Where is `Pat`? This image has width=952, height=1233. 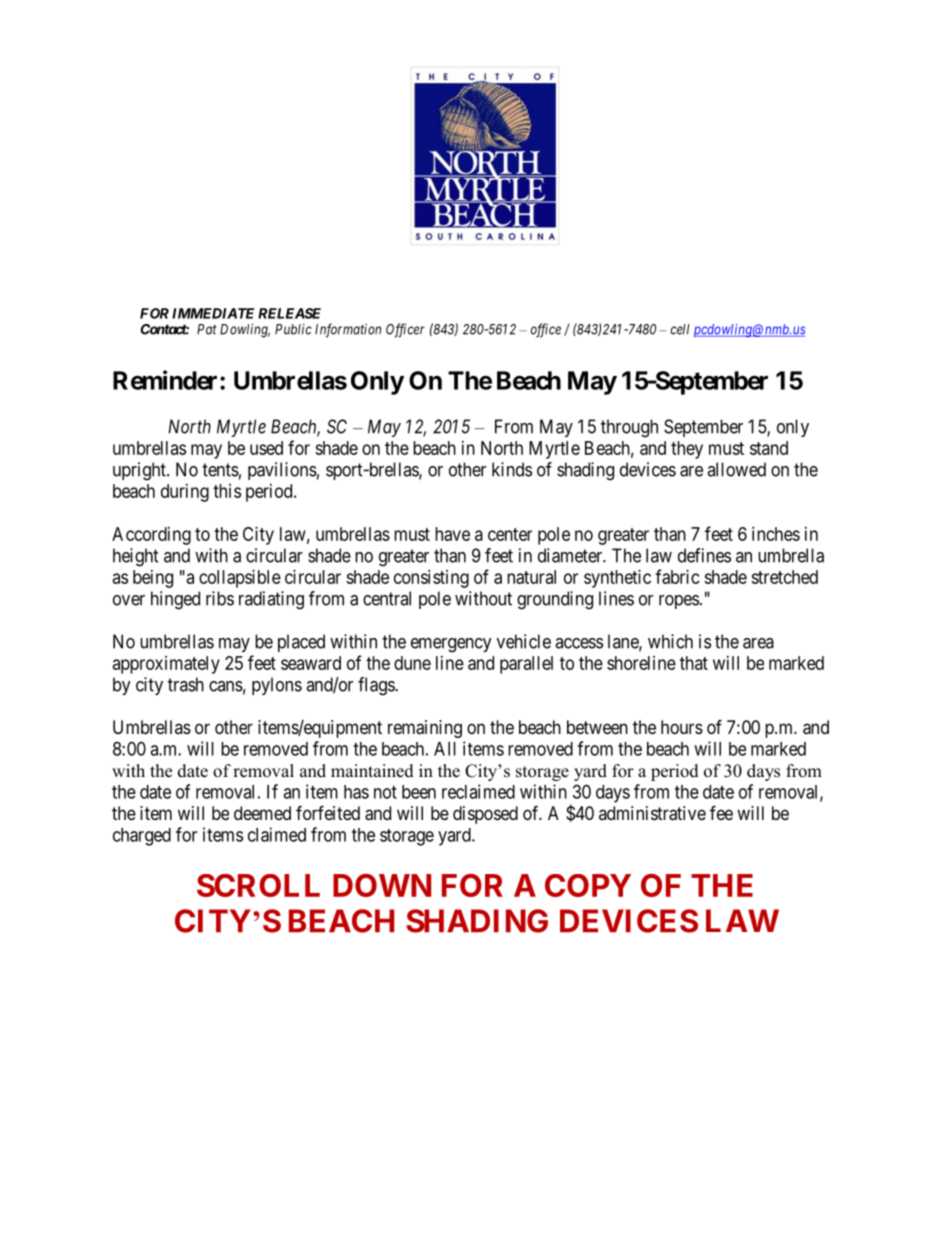
Pat is located at coordinates (207, 329).
